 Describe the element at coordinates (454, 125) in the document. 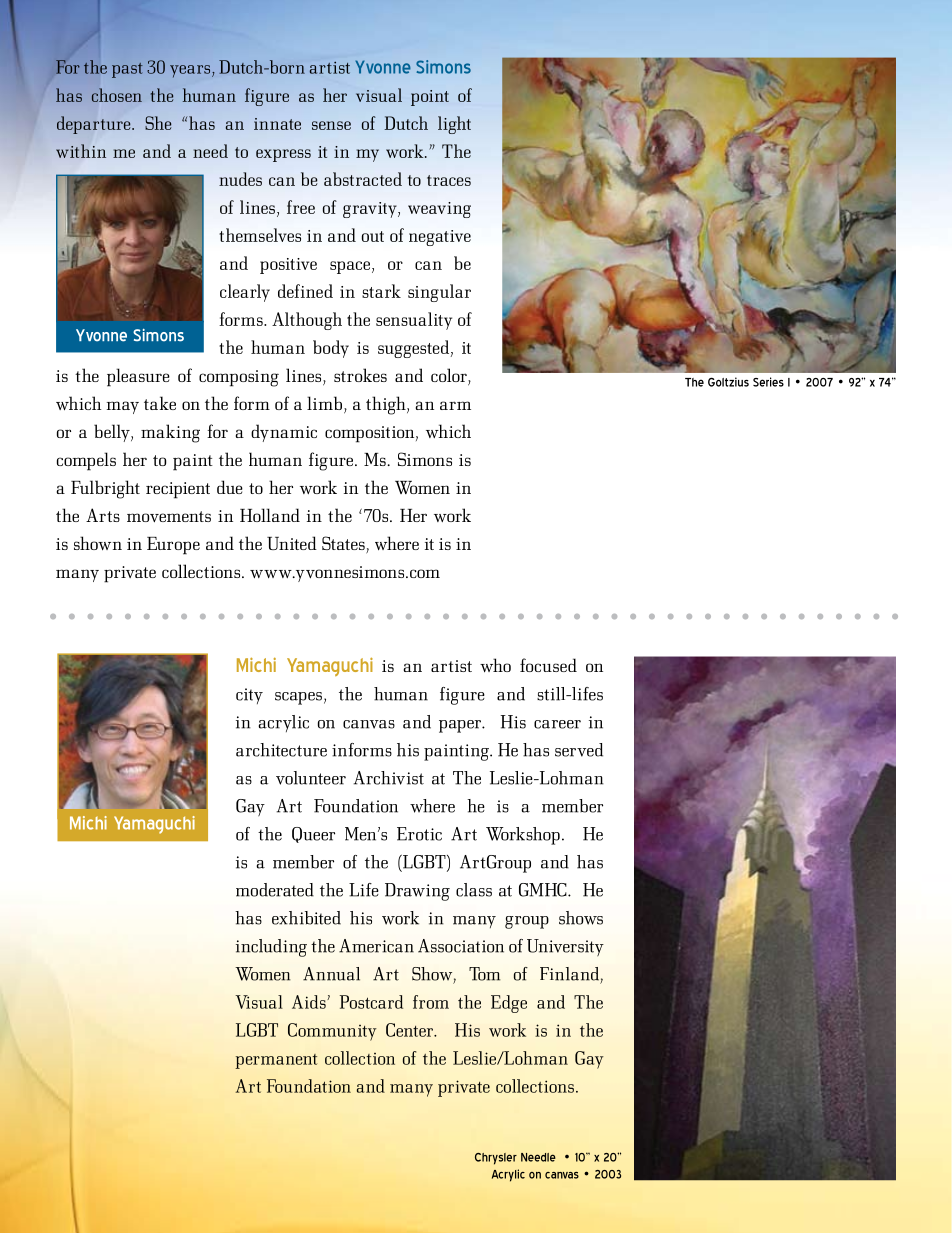

I see `light` at that location.
